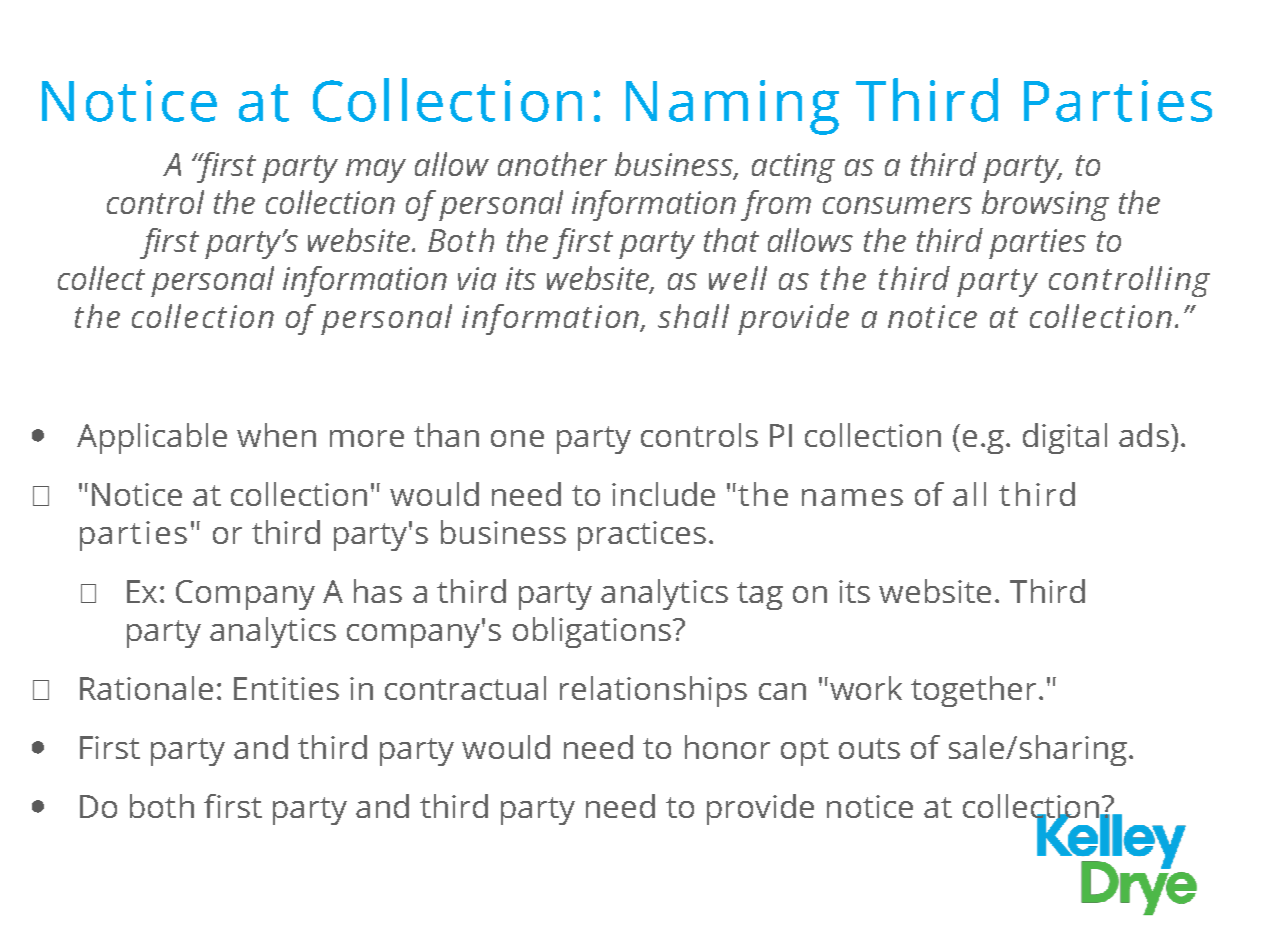 This screenshot has width=1266, height=952. I want to click on has, so click(378, 591).
